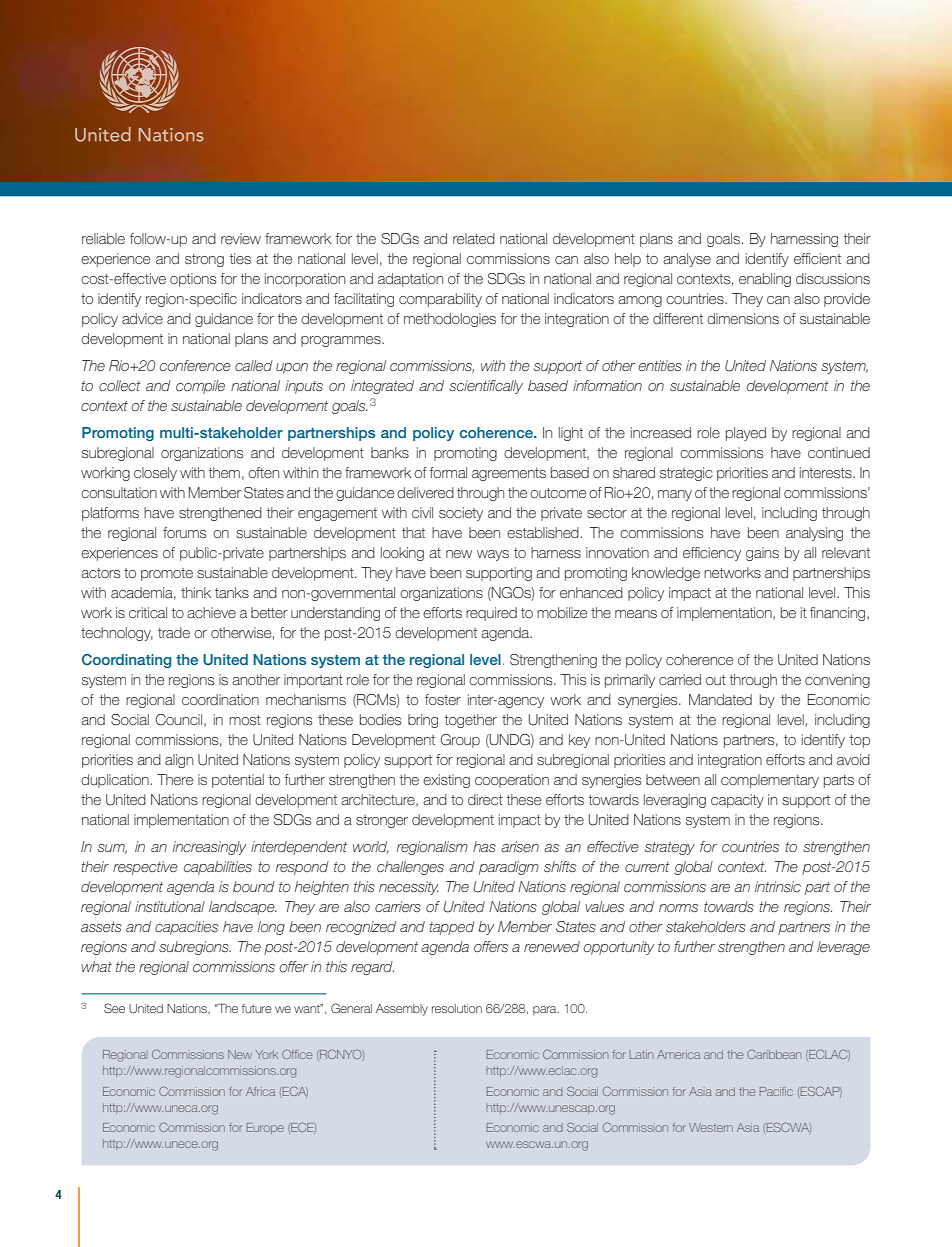 The image size is (952, 1247). What do you see at coordinates (762, 554) in the document?
I see `gains` at bounding box center [762, 554].
